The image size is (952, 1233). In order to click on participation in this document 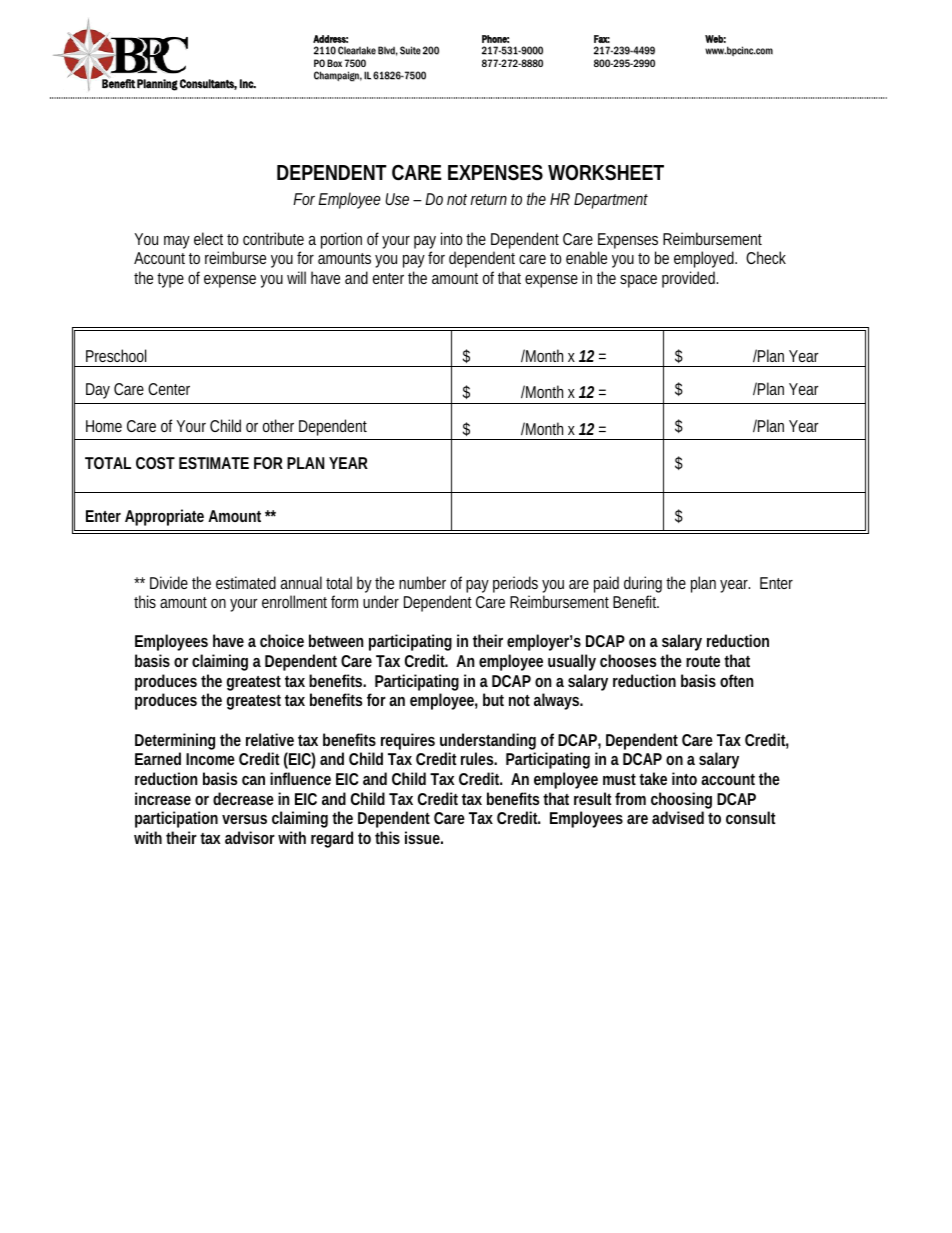, I will do `click(176, 819)`.
